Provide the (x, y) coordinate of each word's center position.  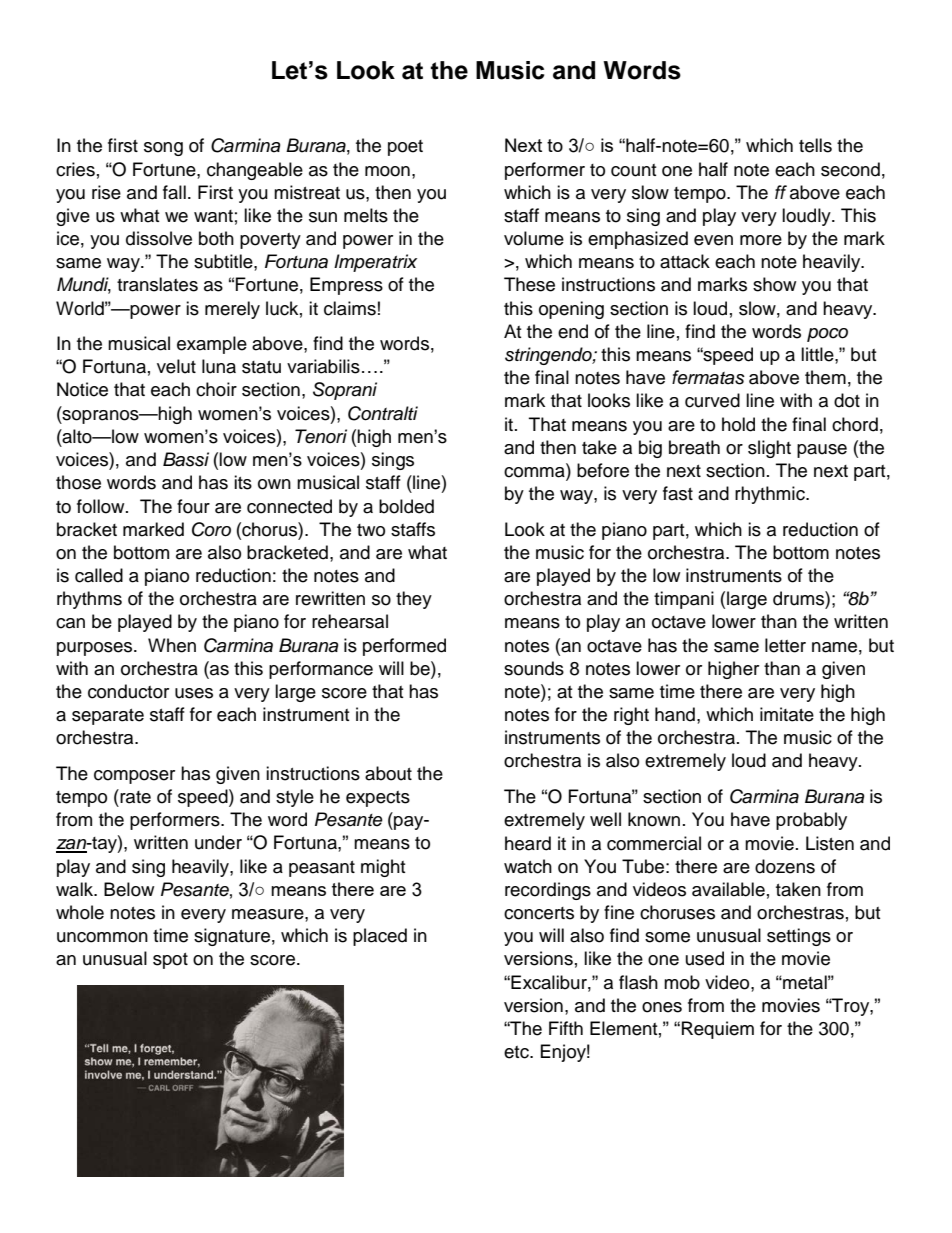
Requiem (718, 1030)
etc (517, 1052)
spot (170, 961)
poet (405, 148)
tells (815, 145)
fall (174, 192)
